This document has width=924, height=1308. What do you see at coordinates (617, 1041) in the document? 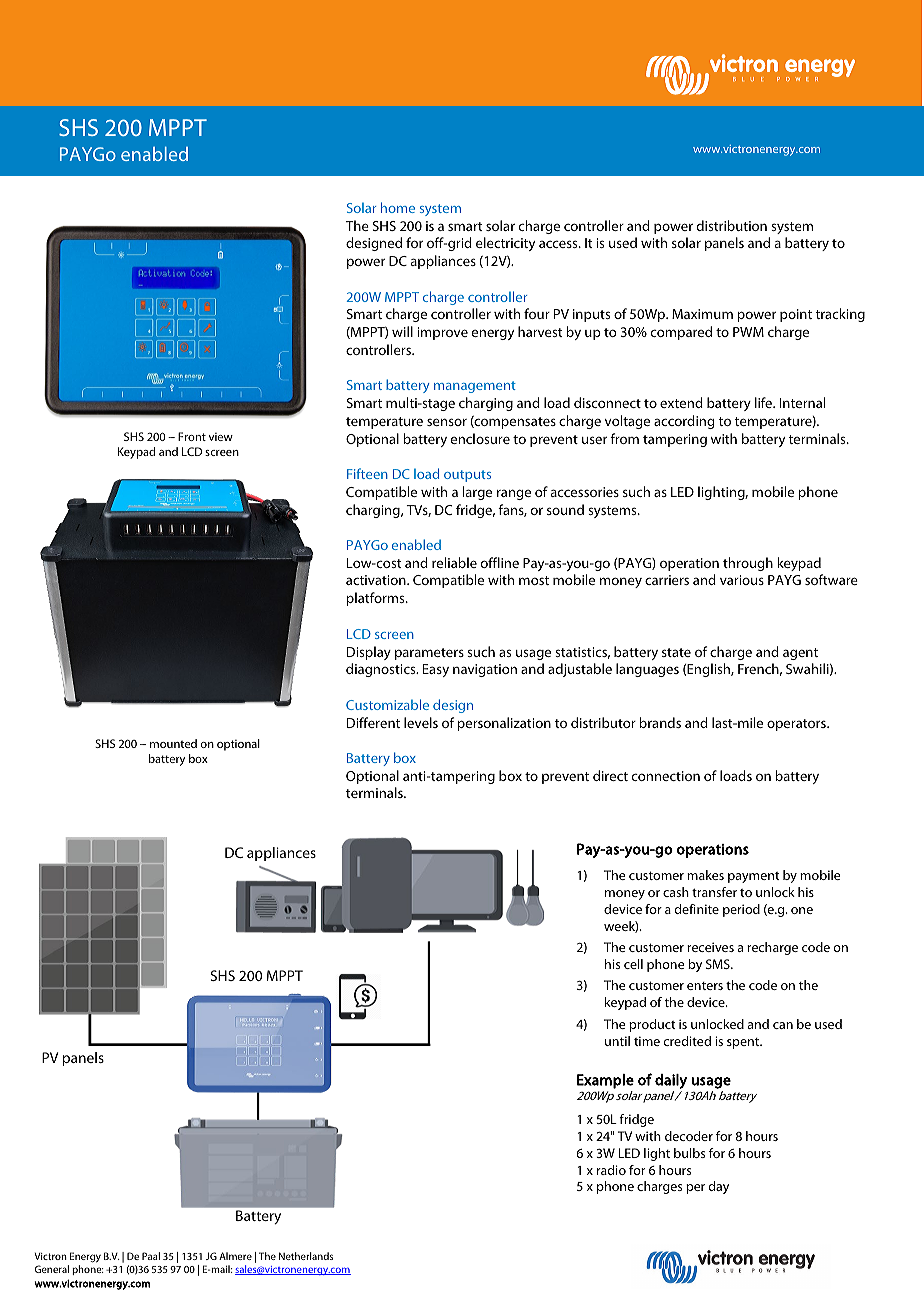
I see `until` at bounding box center [617, 1041].
